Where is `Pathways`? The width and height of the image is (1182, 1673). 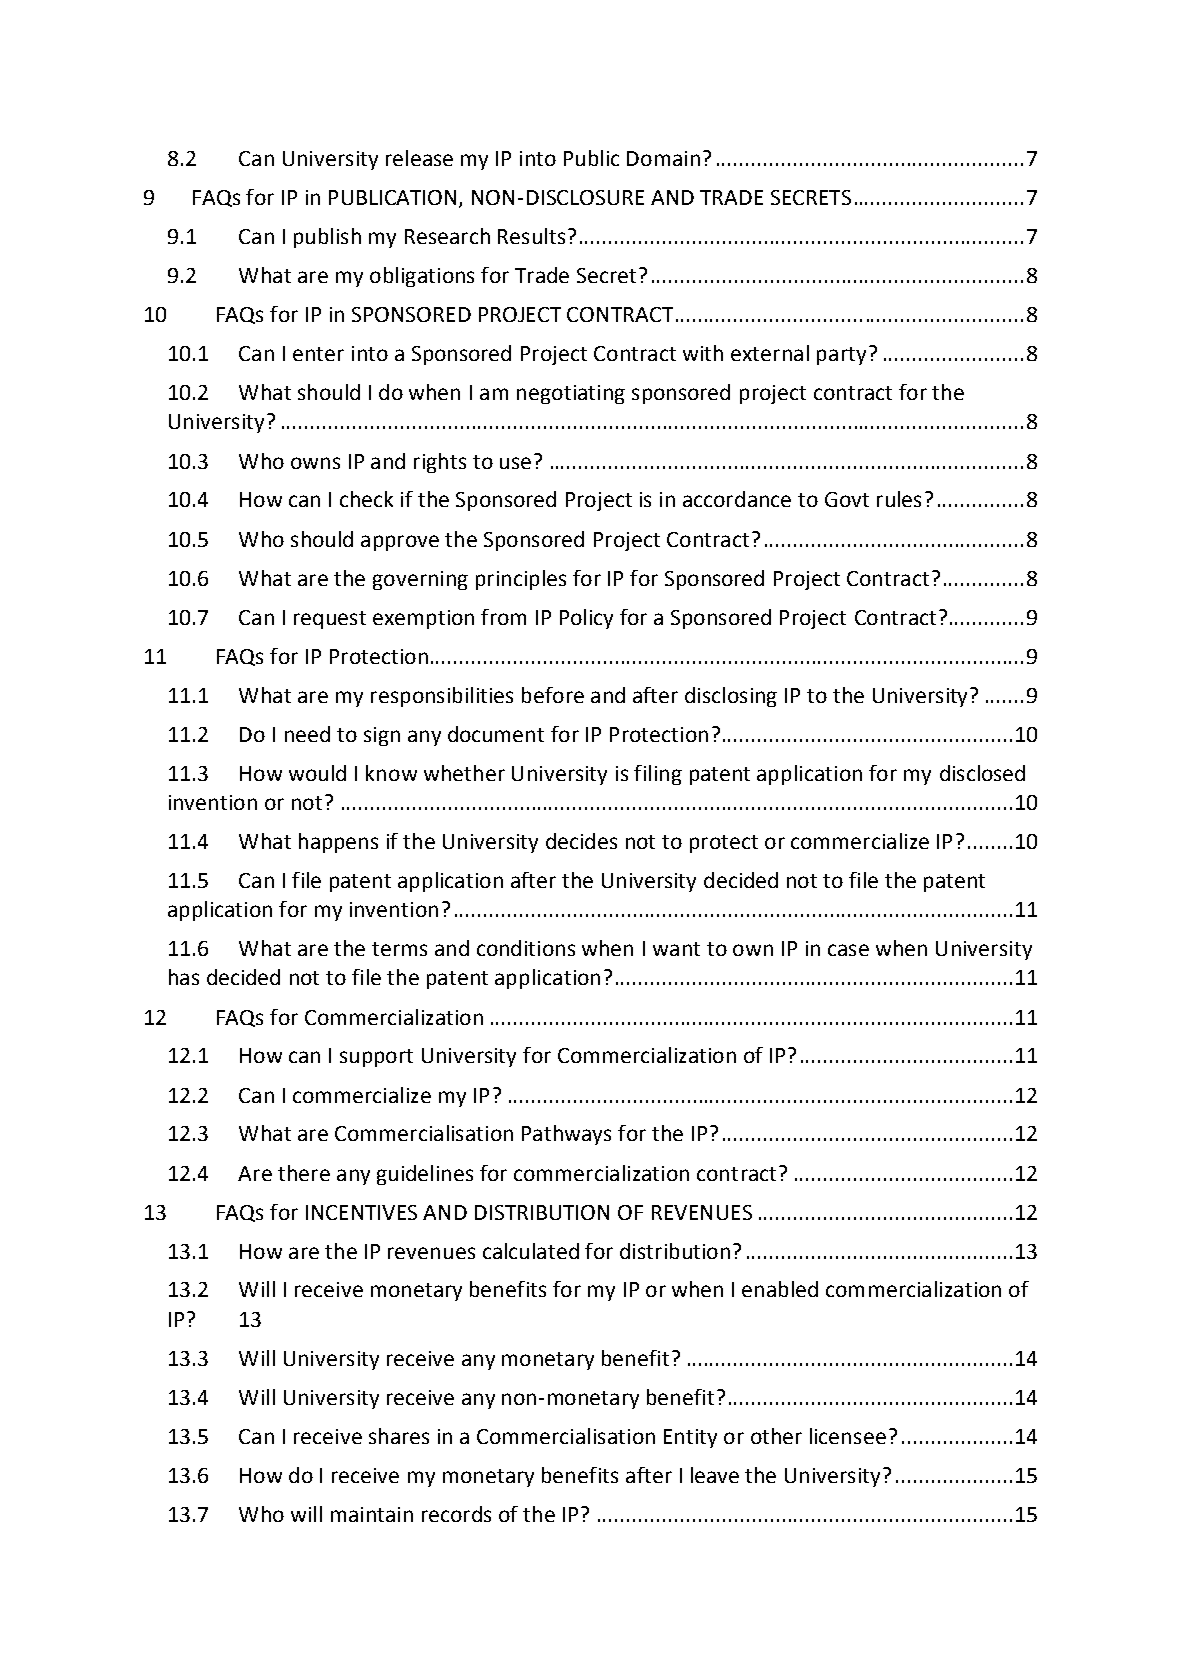
Pathways is located at coordinates (566, 1135).
